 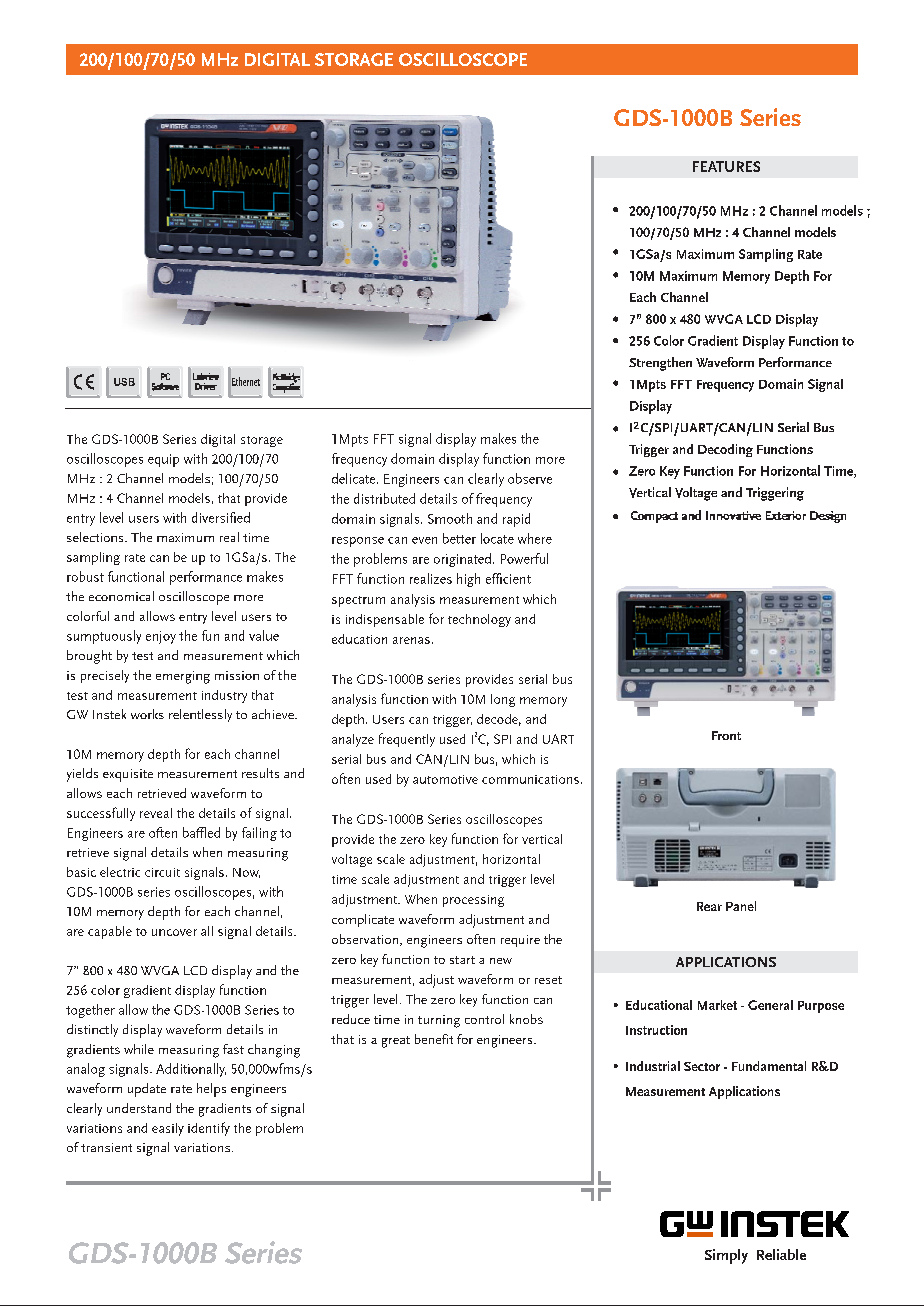 What do you see at coordinates (147, 714) in the screenshot?
I see `works` at bounding box center [147, 714].
